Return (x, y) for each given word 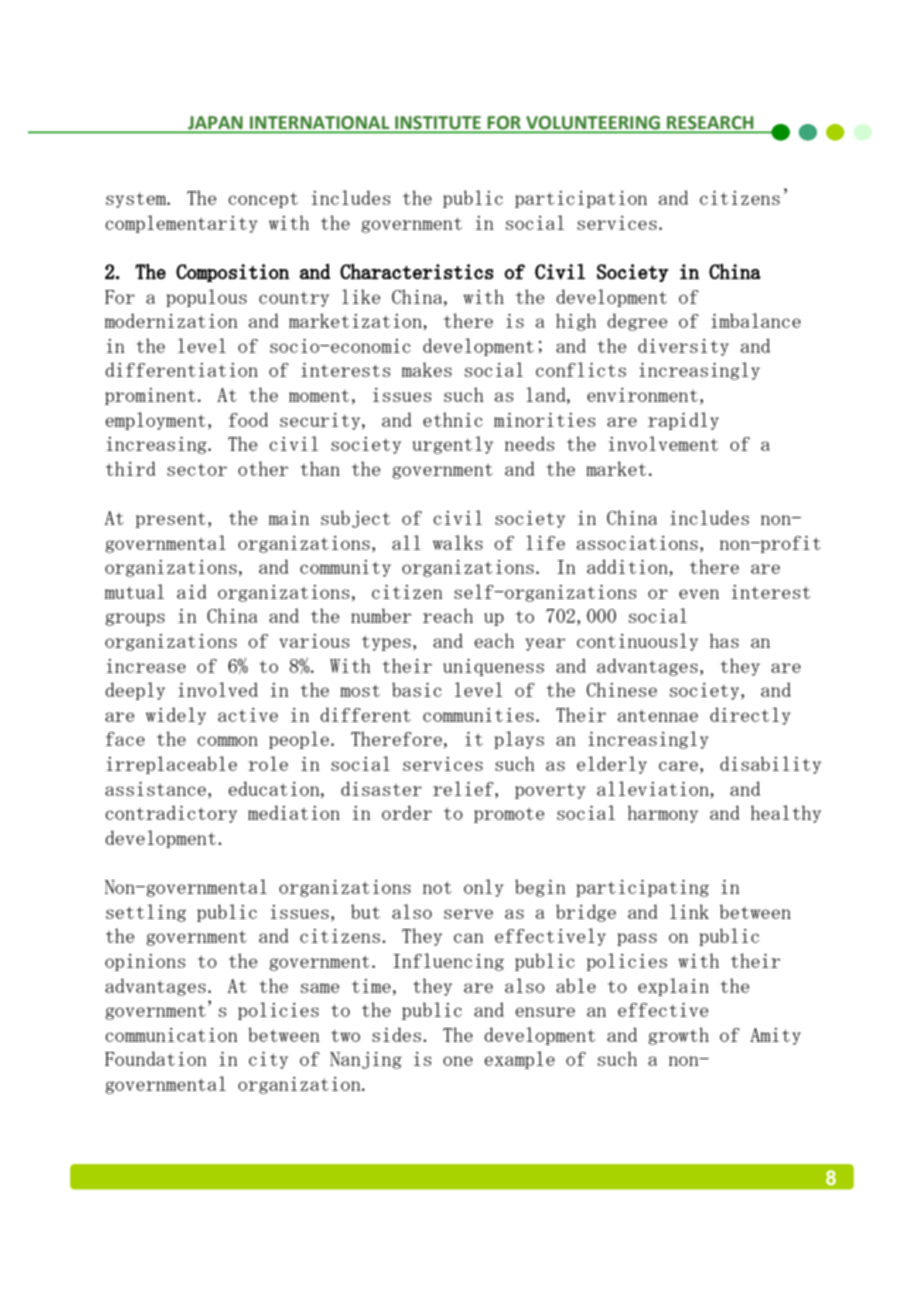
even (699, 594)
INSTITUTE (438, 124)
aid (191, 591)
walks (458, 542)
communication (171, 1035)
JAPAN (215, 124)
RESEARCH (710, 124)
